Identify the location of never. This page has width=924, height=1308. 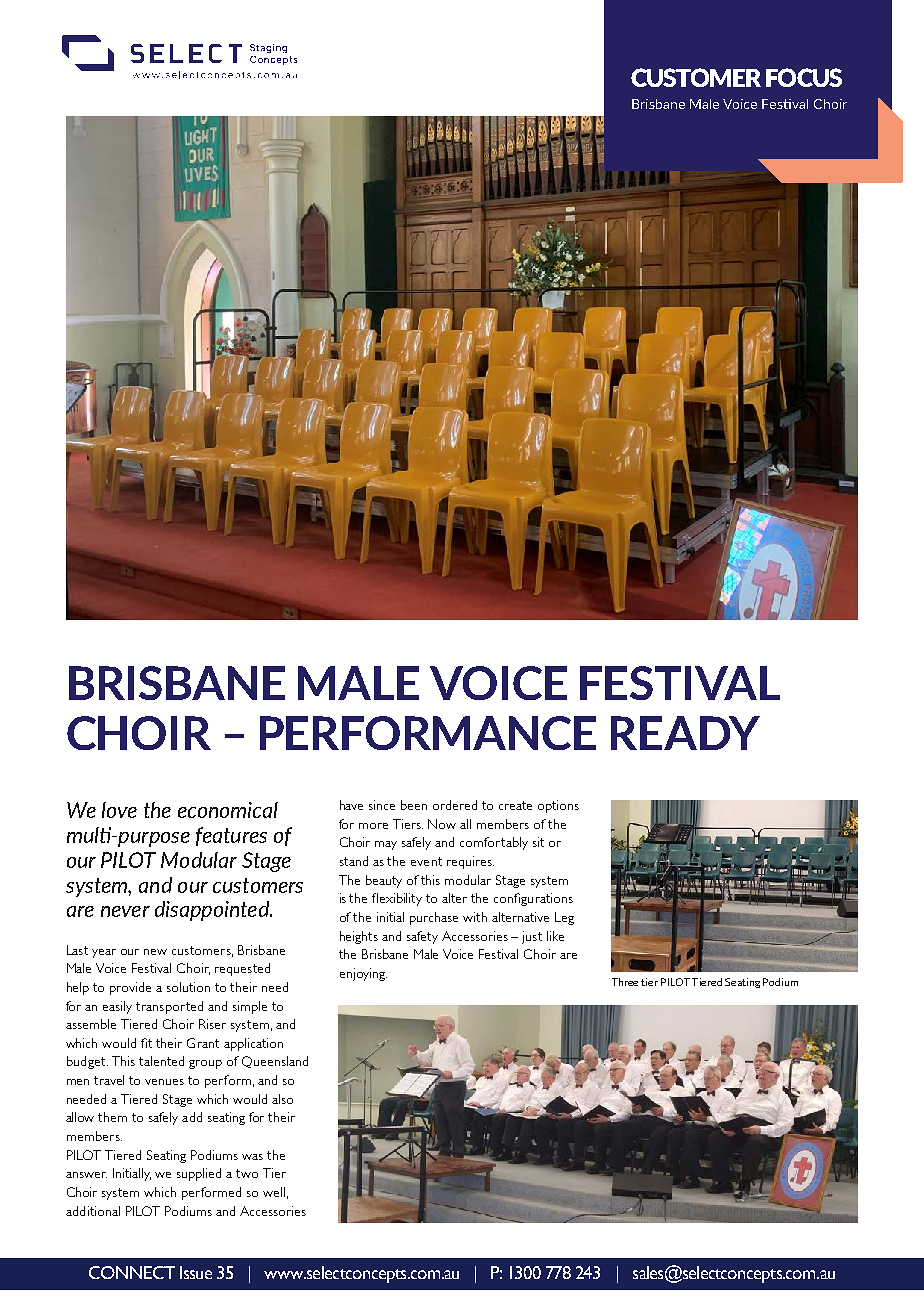
(125, 911).
